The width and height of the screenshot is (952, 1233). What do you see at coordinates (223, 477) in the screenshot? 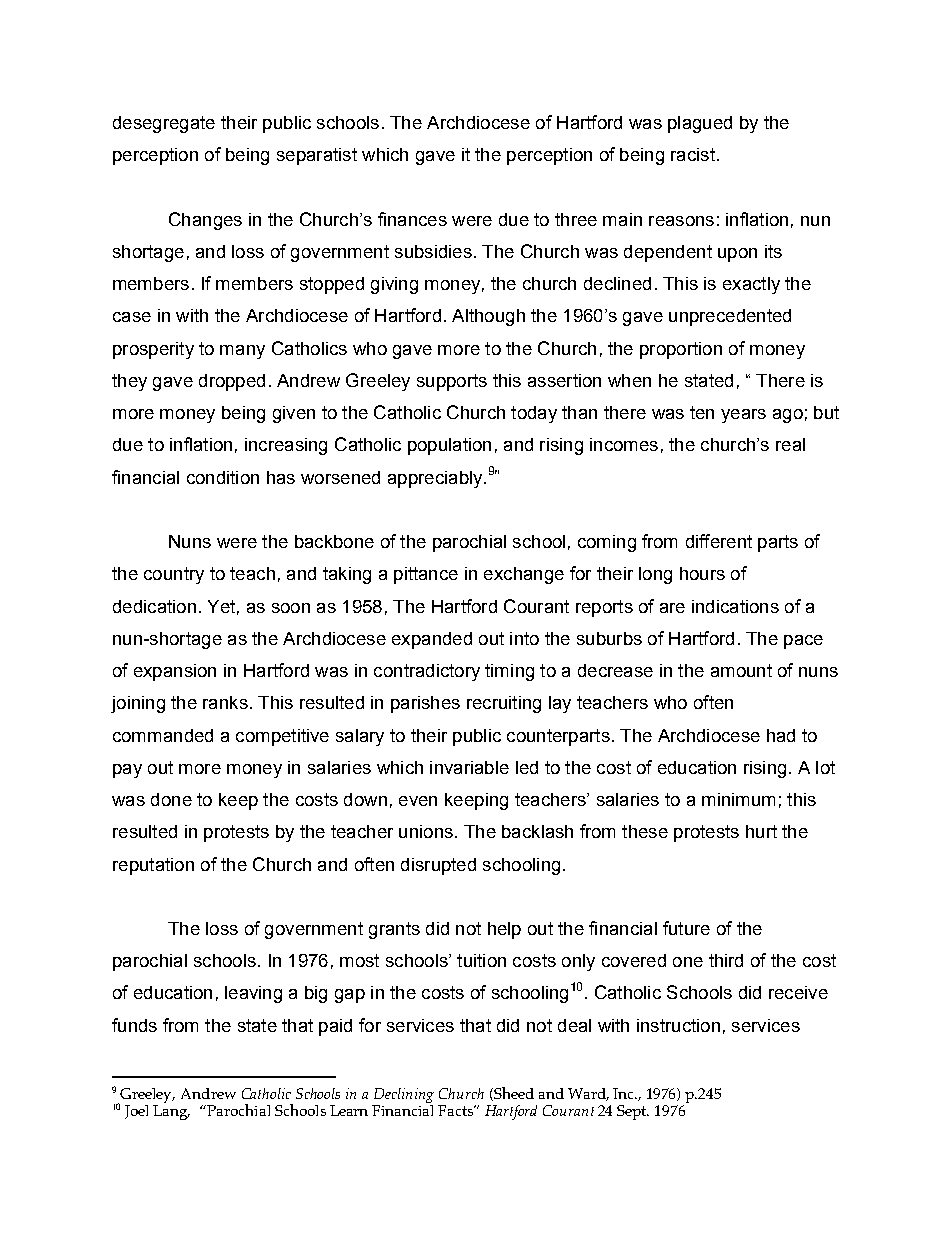
I see `condition` at bounding box center [223, 477].
